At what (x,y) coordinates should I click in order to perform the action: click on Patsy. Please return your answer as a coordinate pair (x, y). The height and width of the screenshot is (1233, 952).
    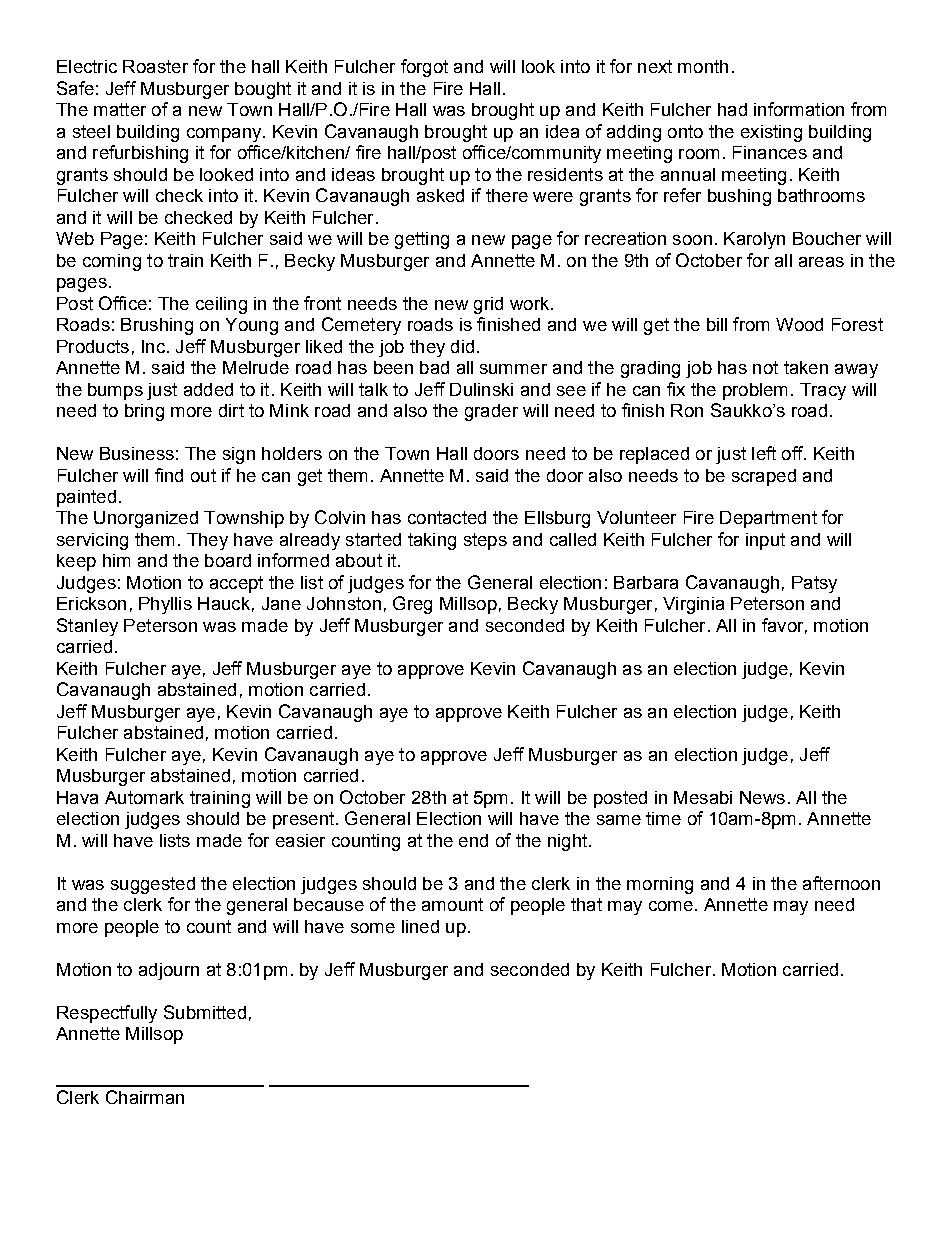
    Looking at the image, I should click on (814, 584).
